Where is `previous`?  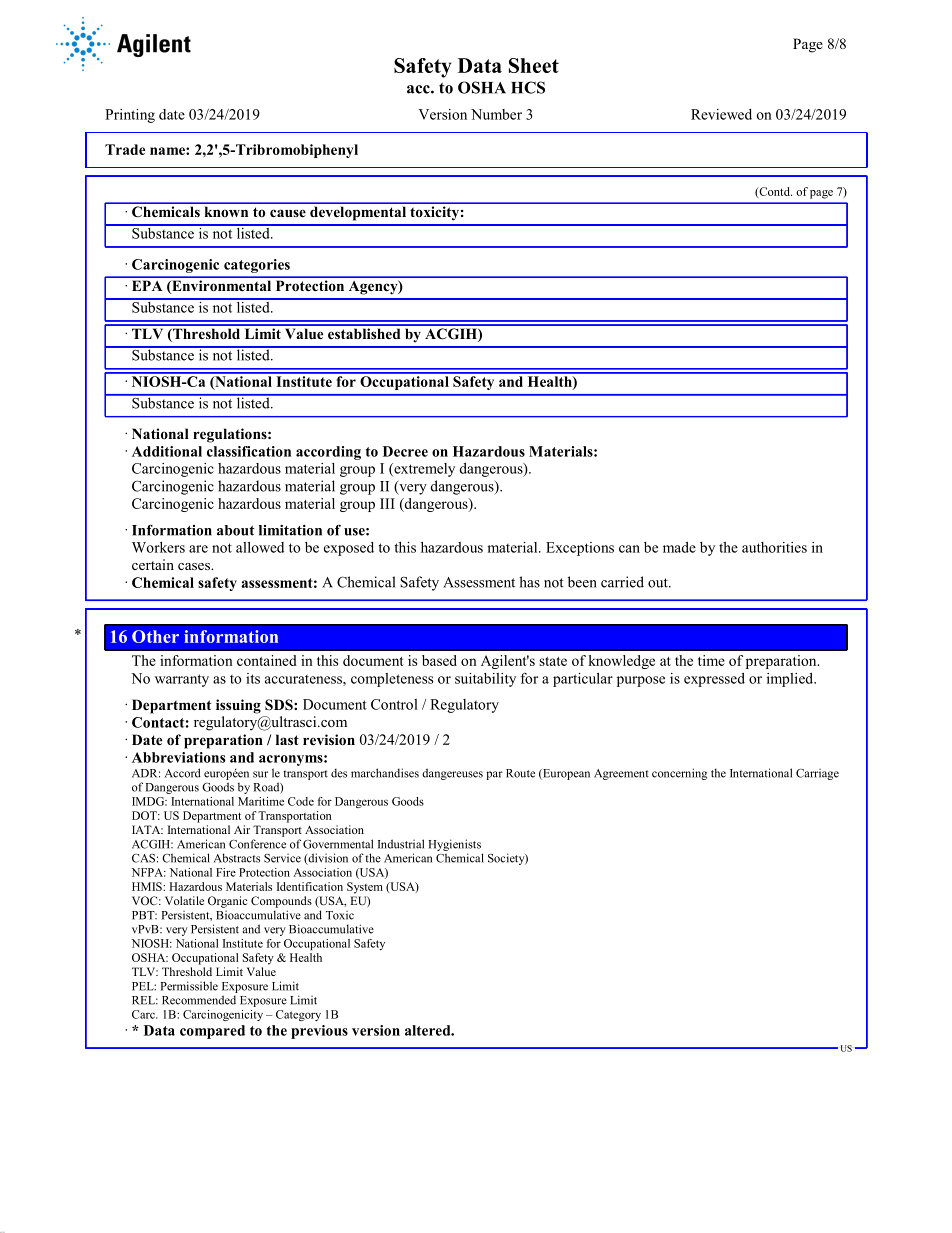
previous is located at coordinates (319, 1032).
